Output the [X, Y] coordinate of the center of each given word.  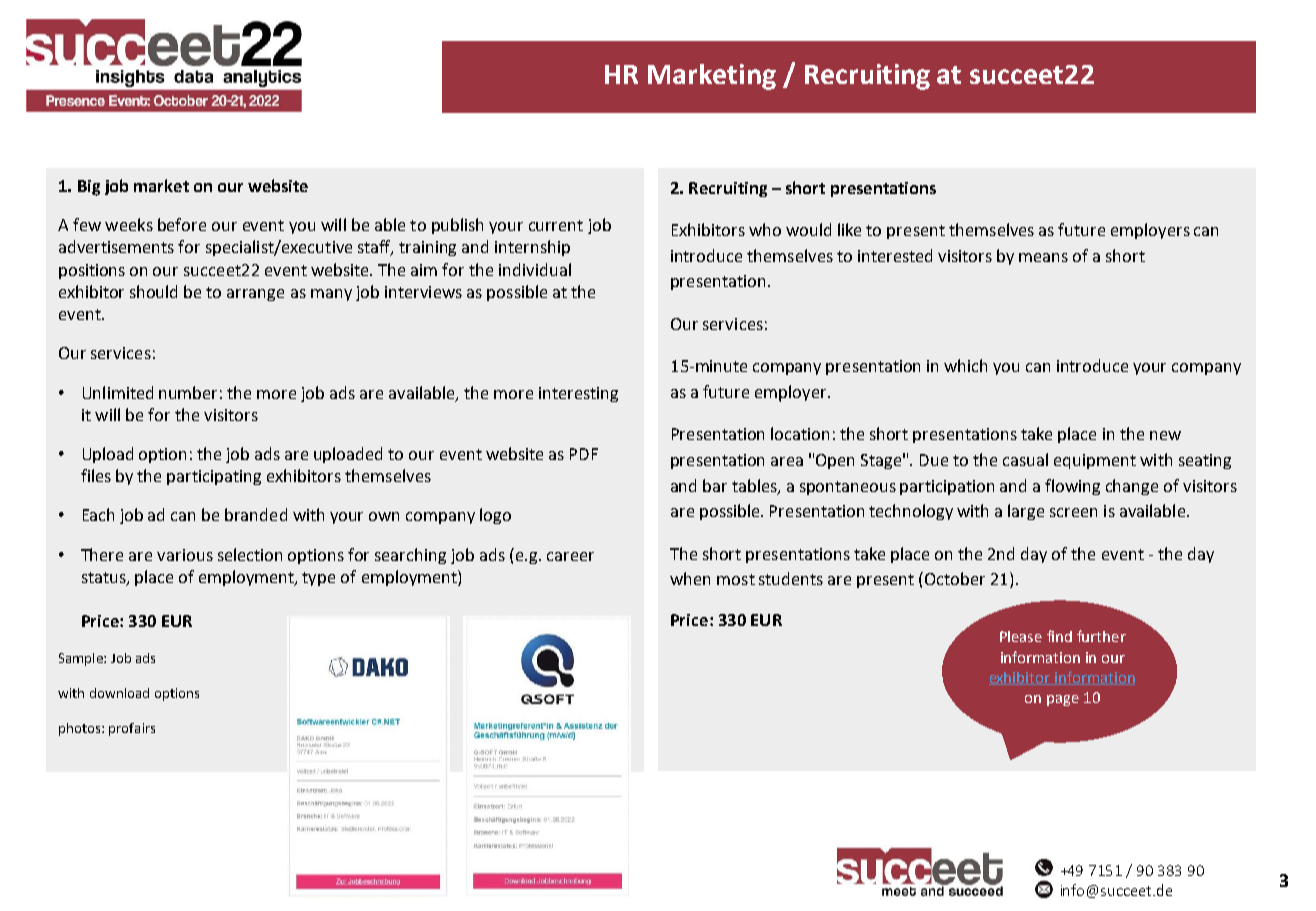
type [318, 579]
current [556, 225]
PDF [584, 454]
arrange [255, 295]
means [1043, 257]
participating [214, 477]
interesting [578, 394]
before [182, 224]
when [690, 578]
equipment [1095, 461]
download [119, 693]
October [955, 578]
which [965, 365]
